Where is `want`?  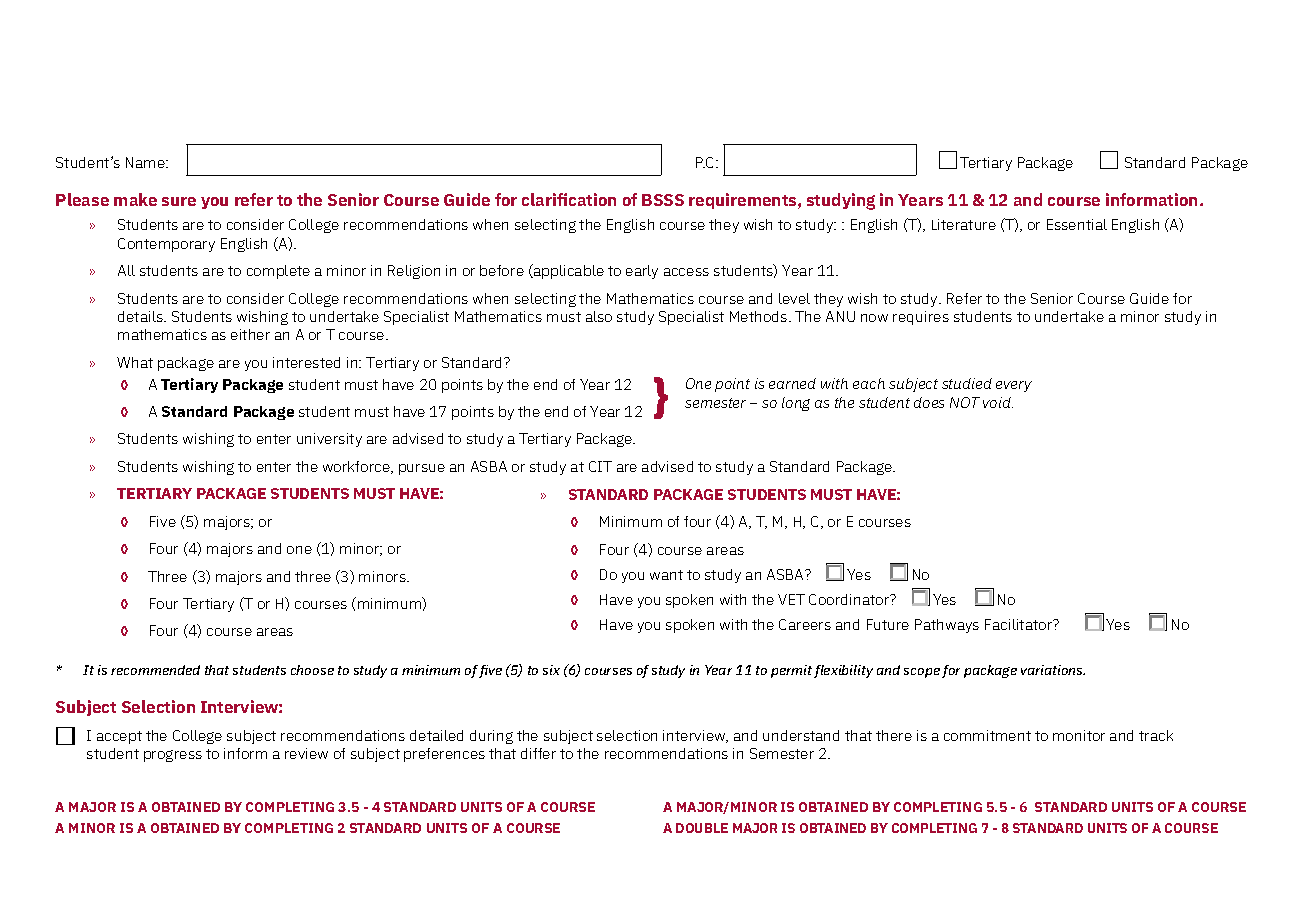
want is located at coordinates (666, 575).
